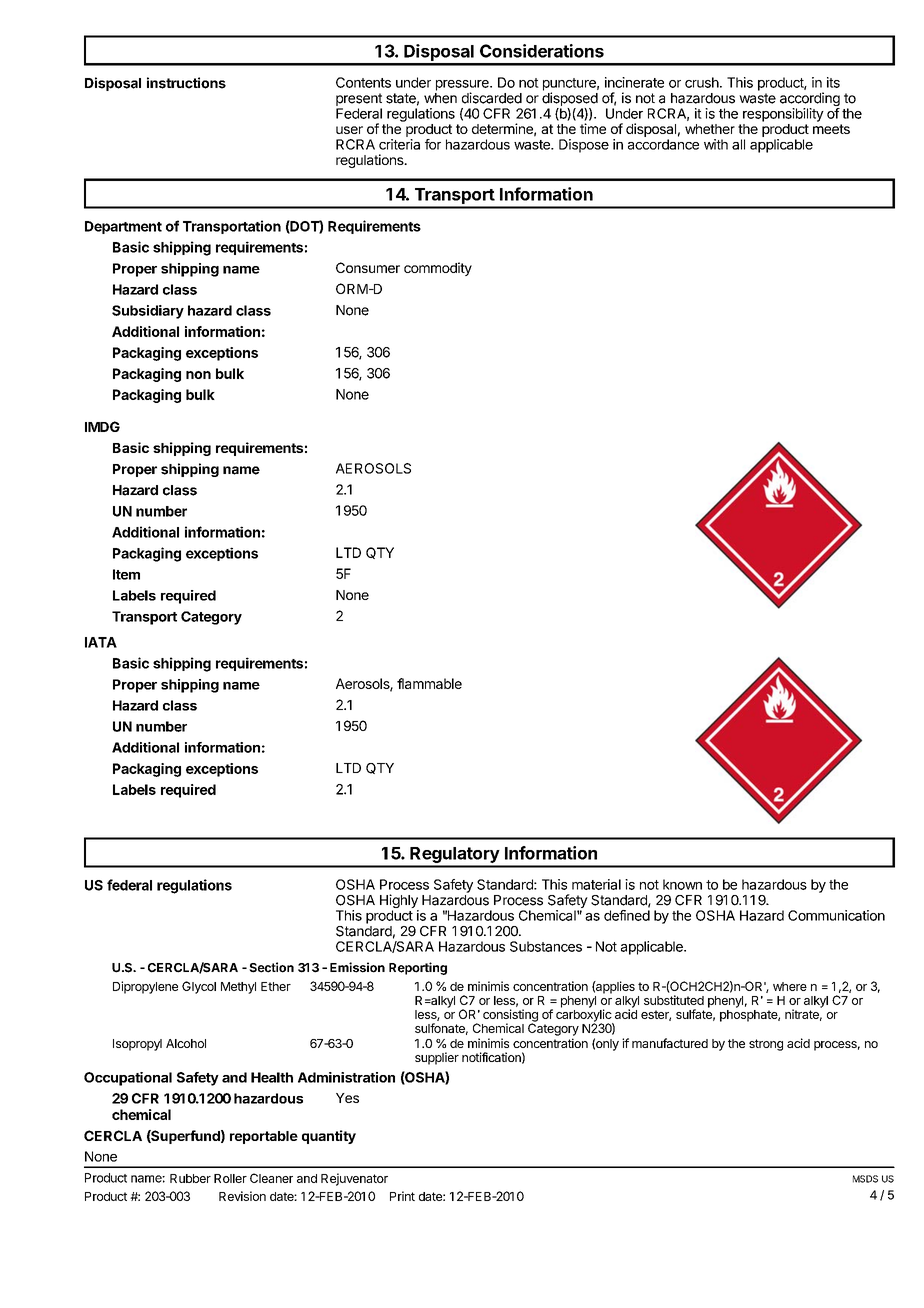 This screenshot has width=924, height=1308. I want to click on Item, so click(126, 574).
